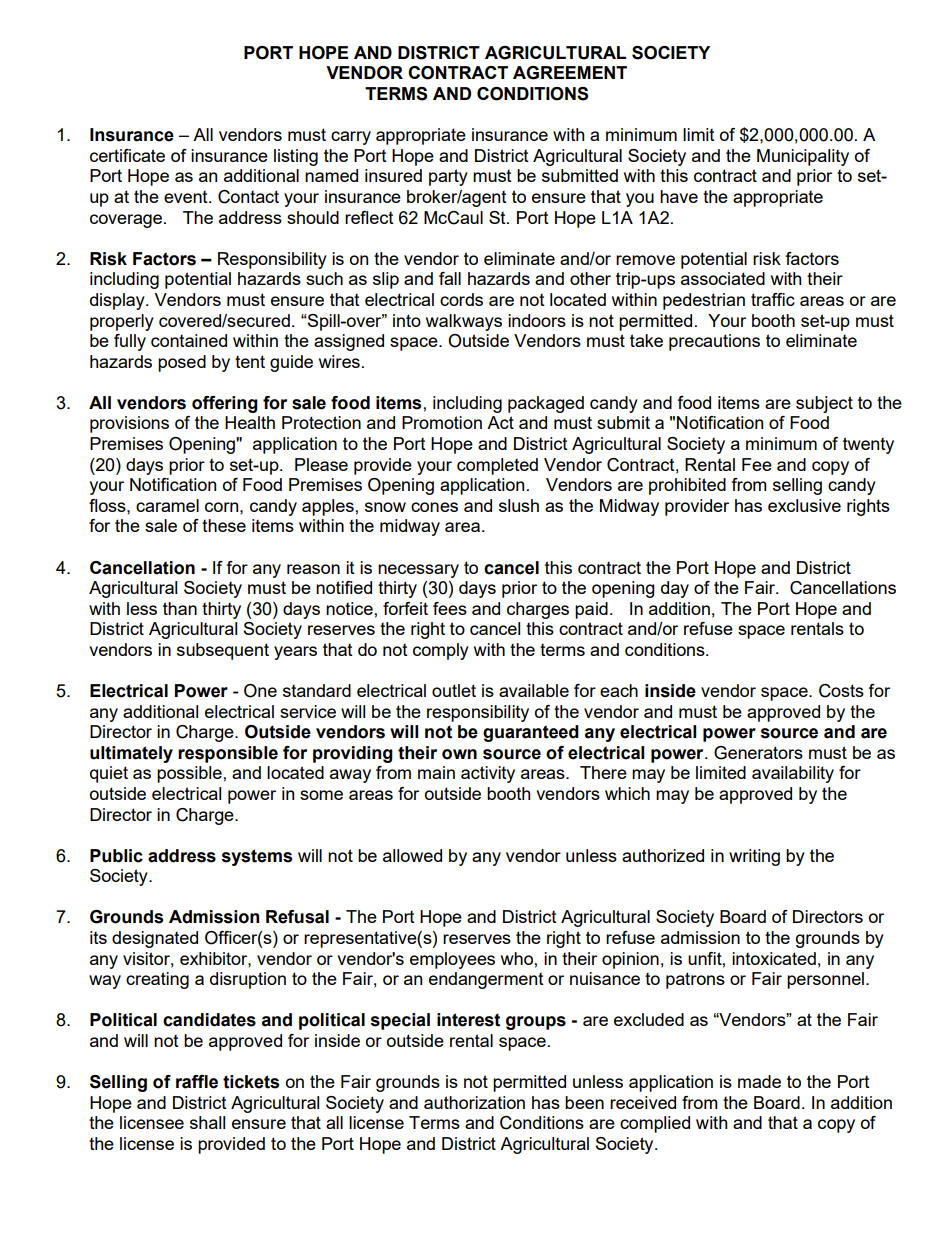 The height and width of the image is (1233, 952). I want to click on authorization, so click(474, 1102).
